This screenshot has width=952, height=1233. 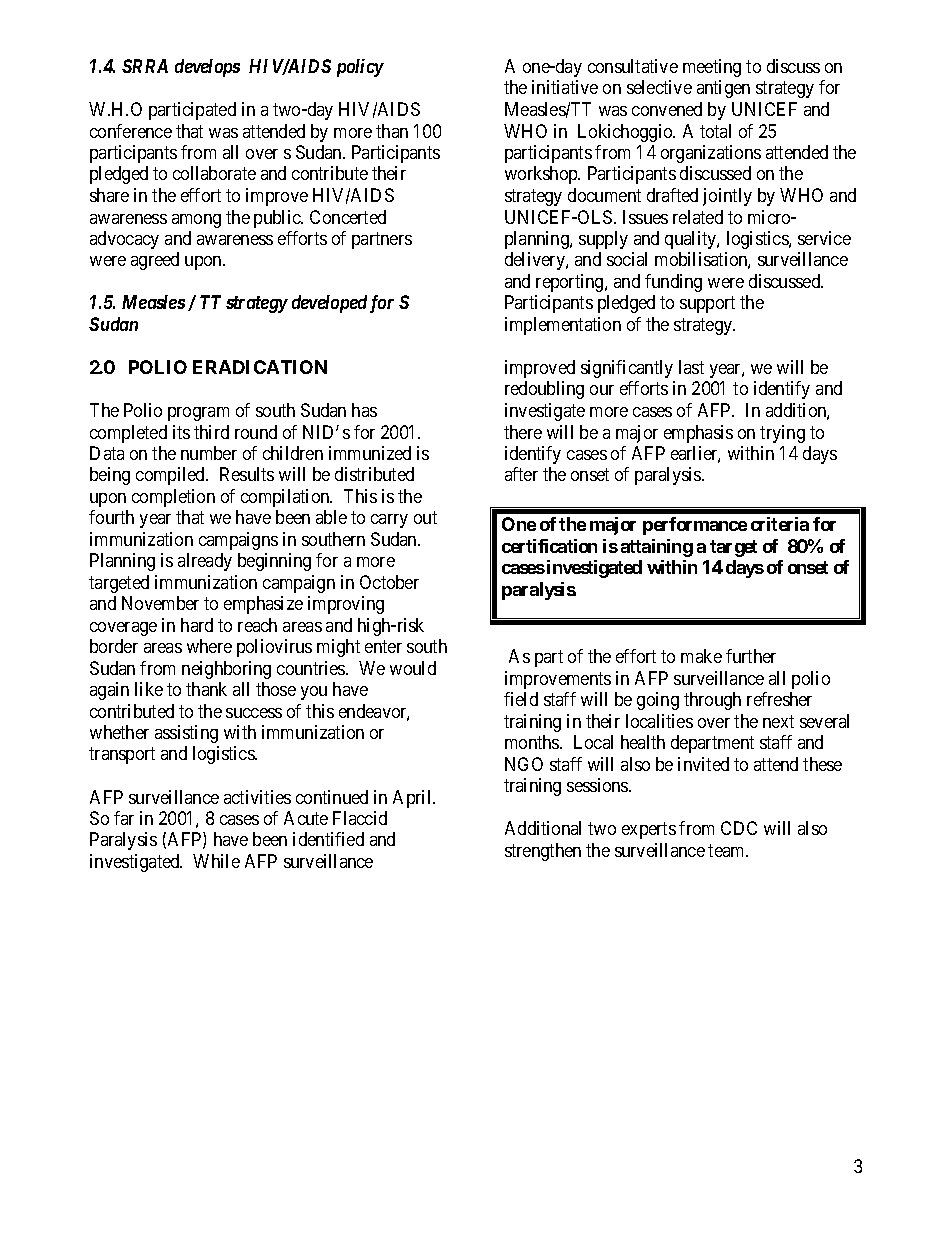 I want to click on delivery, so click(x=536, y=261).
